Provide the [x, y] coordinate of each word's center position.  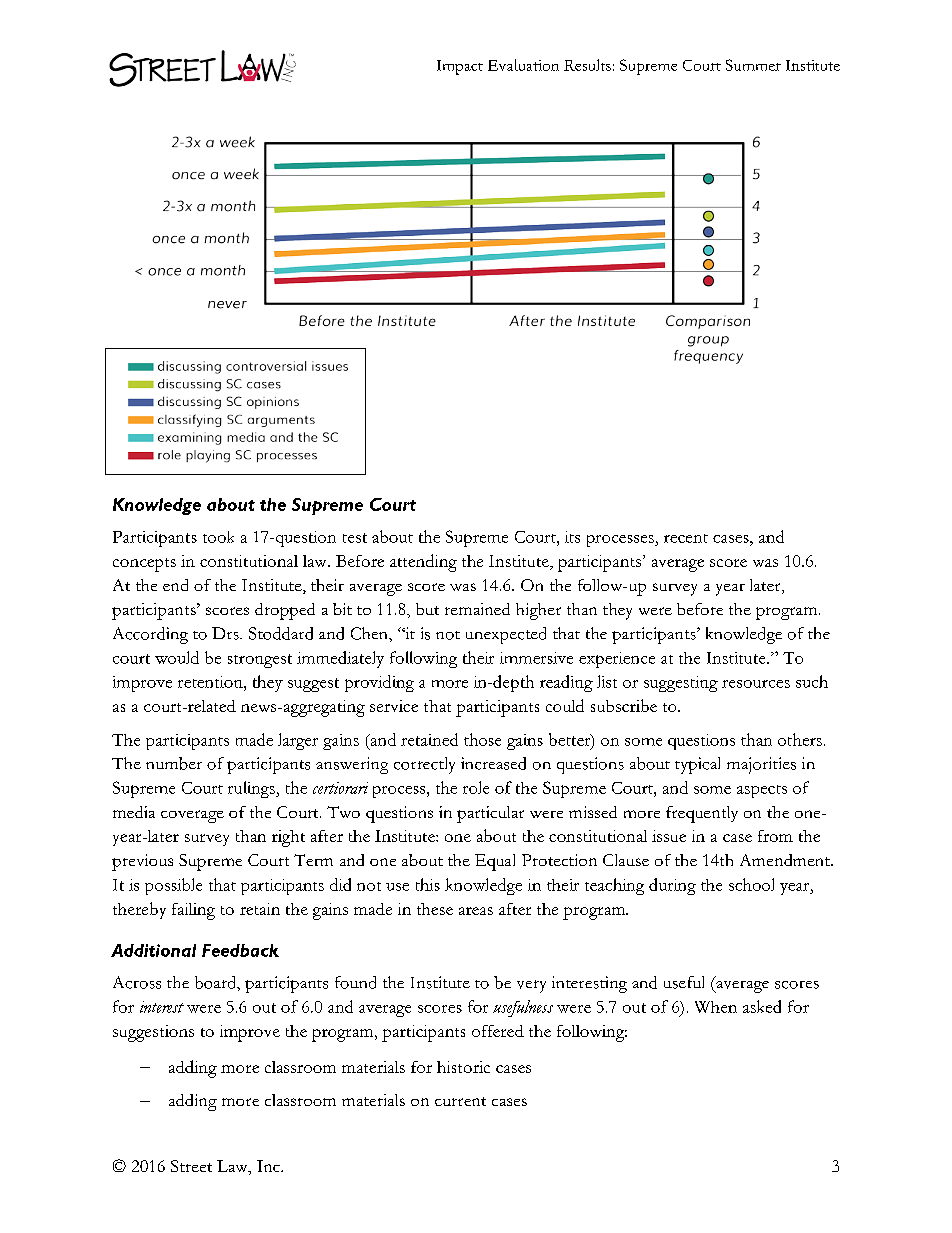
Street [191, 1166]
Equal [495, 862]
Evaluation [523, 65]
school [751, 884]
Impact [460, 67]
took [218, 537]
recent [686, 538]
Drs [226, 633]
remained [477, 609]
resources [756, 684]
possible [173, 886]
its [572, 537]
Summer [753, 65]
